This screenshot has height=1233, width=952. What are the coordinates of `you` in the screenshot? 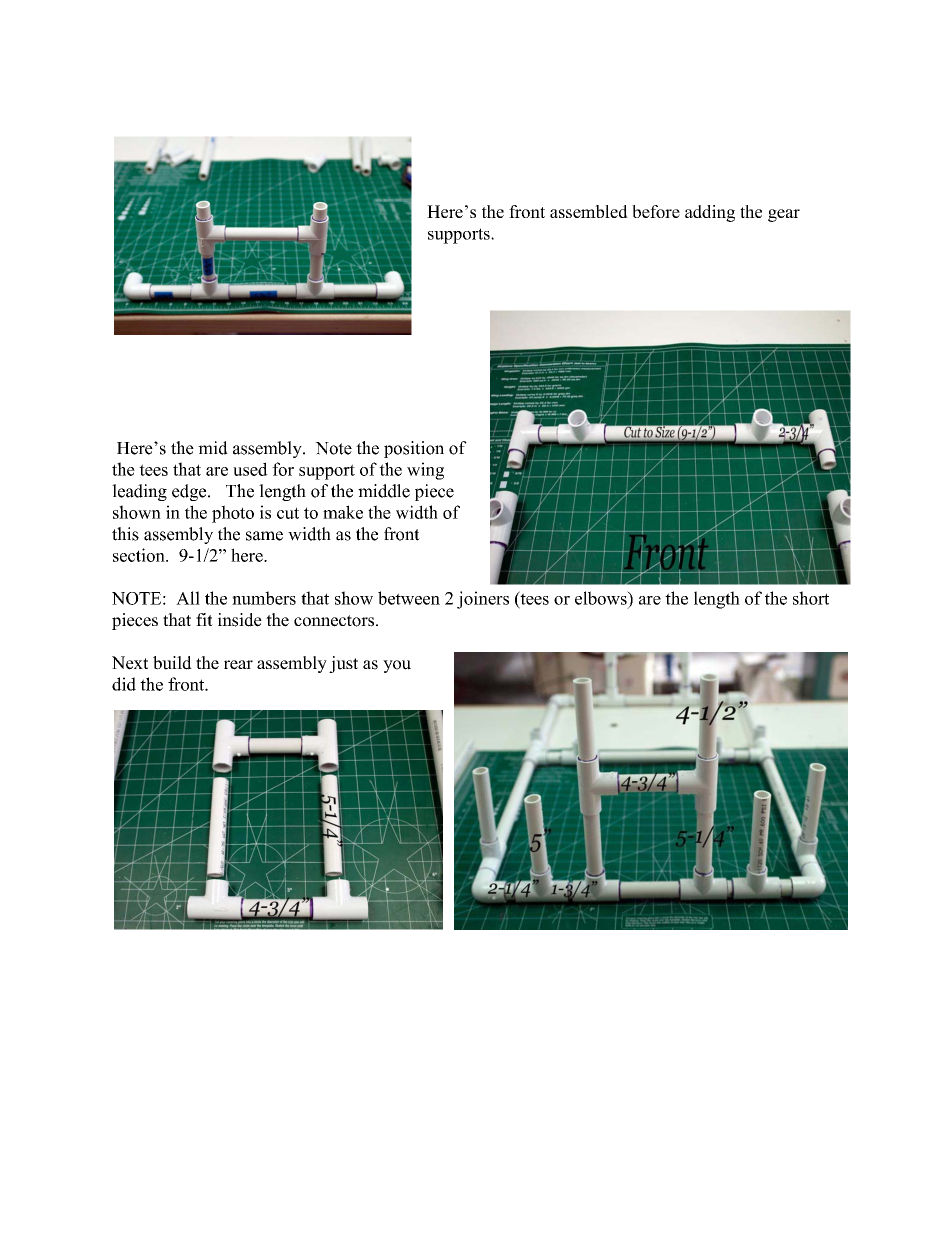 It's located at (397, 666).
